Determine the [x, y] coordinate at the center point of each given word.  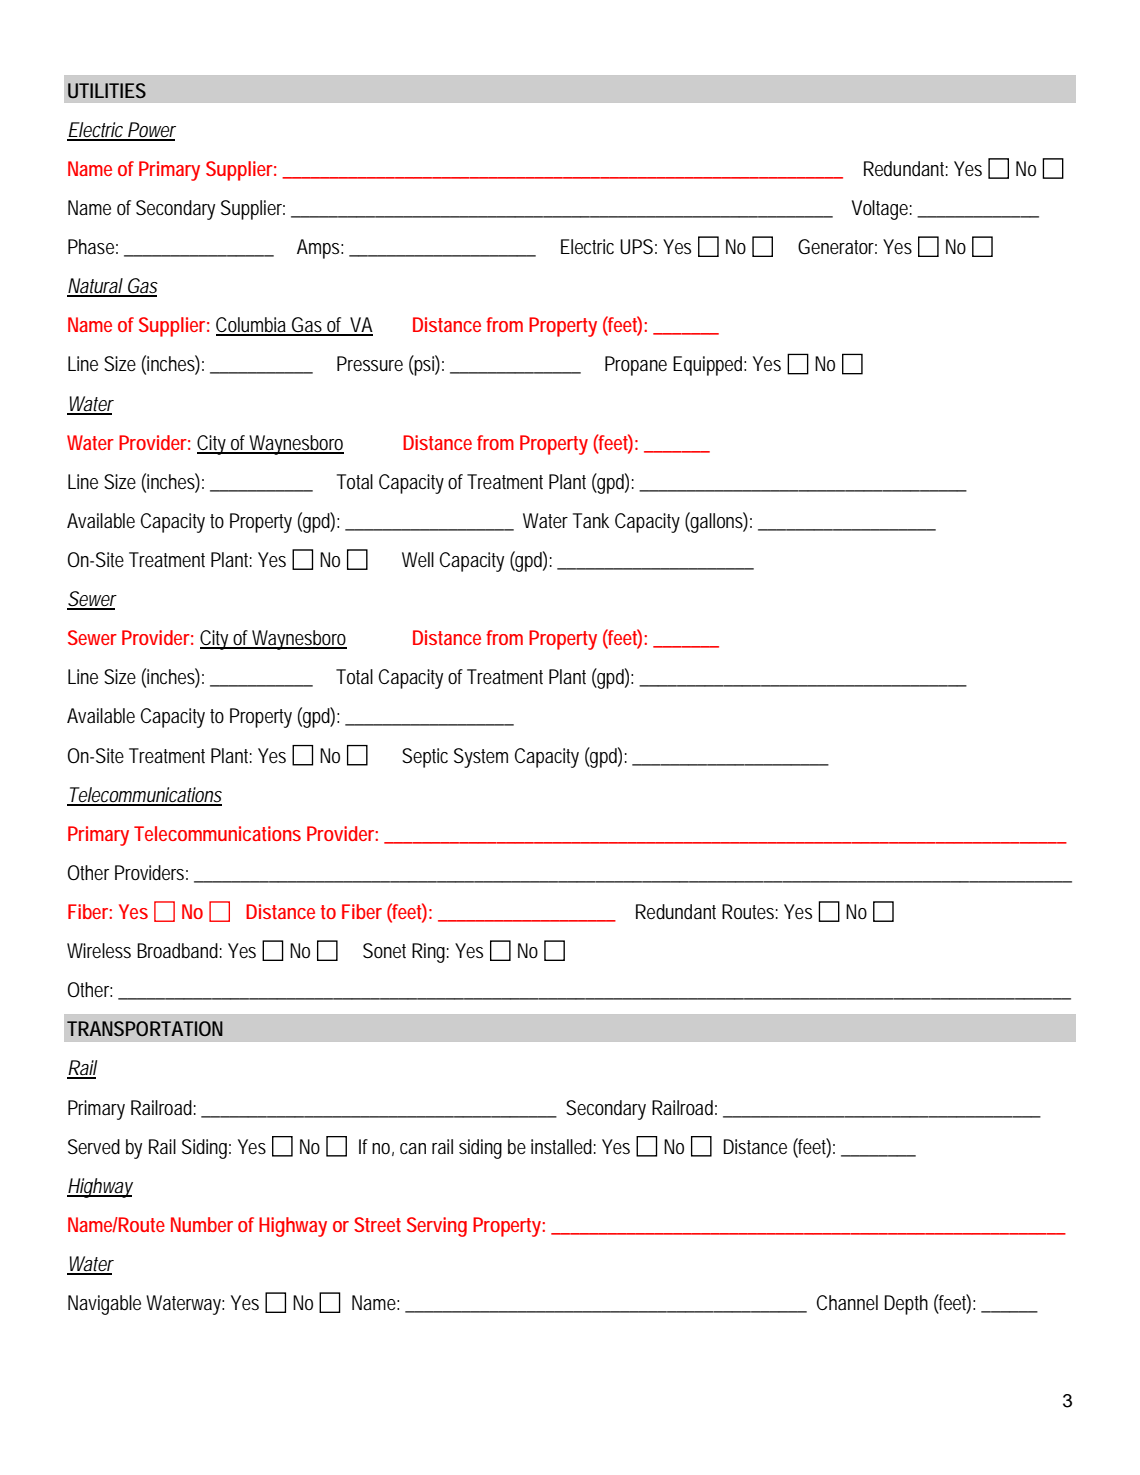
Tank [591, 520]
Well [418, 560]
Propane [636, 366]
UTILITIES [107, 90]
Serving [437, 1227]
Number [202, 1224]
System [481, 758]
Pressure [370, 363]
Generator [837, 247]
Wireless [99, 950]
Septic [425, 758]
